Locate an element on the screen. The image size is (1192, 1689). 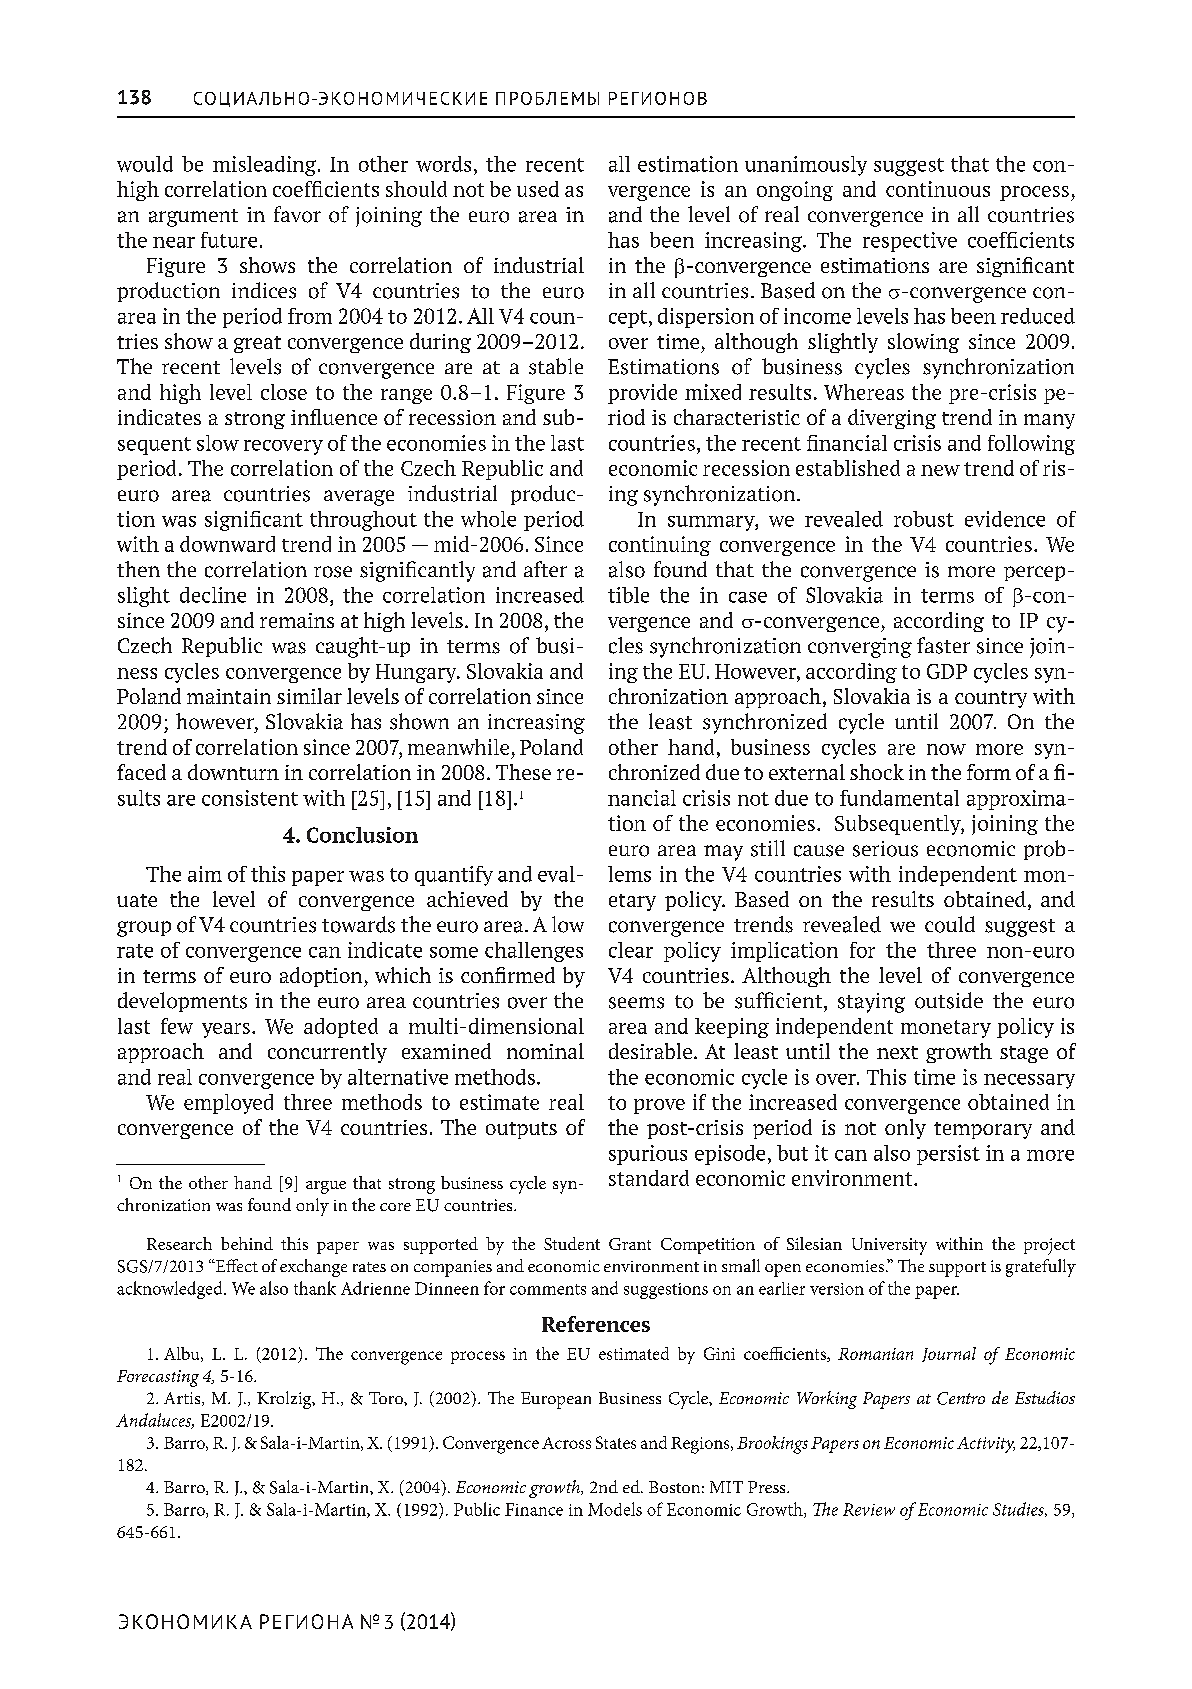
persist is located at coordinates (948, 1155).
